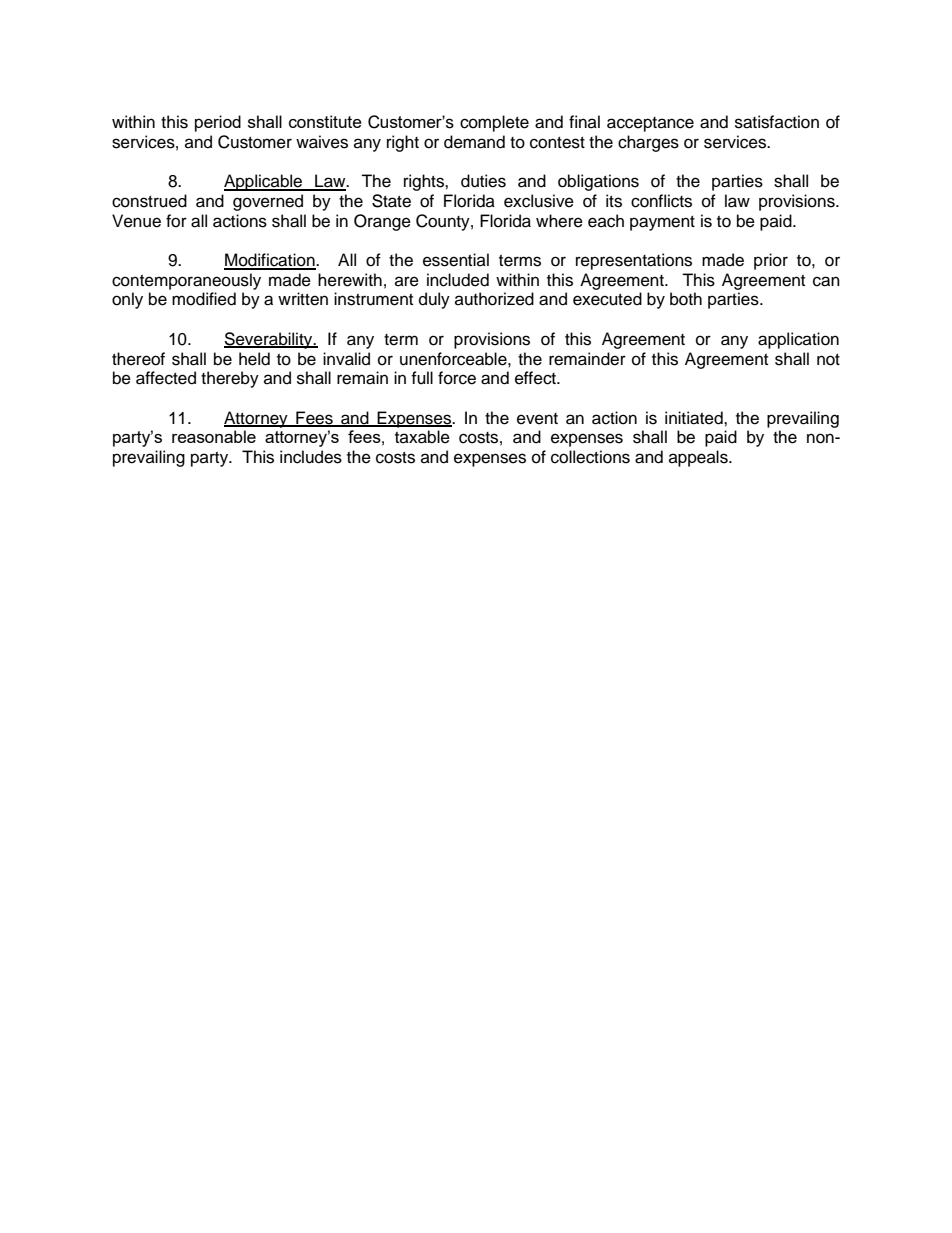 The height and width of the screenshot is (1233, 952). Describe the element at coordinates (494, 299) in the screenshot. I see `authorized` at that location.
